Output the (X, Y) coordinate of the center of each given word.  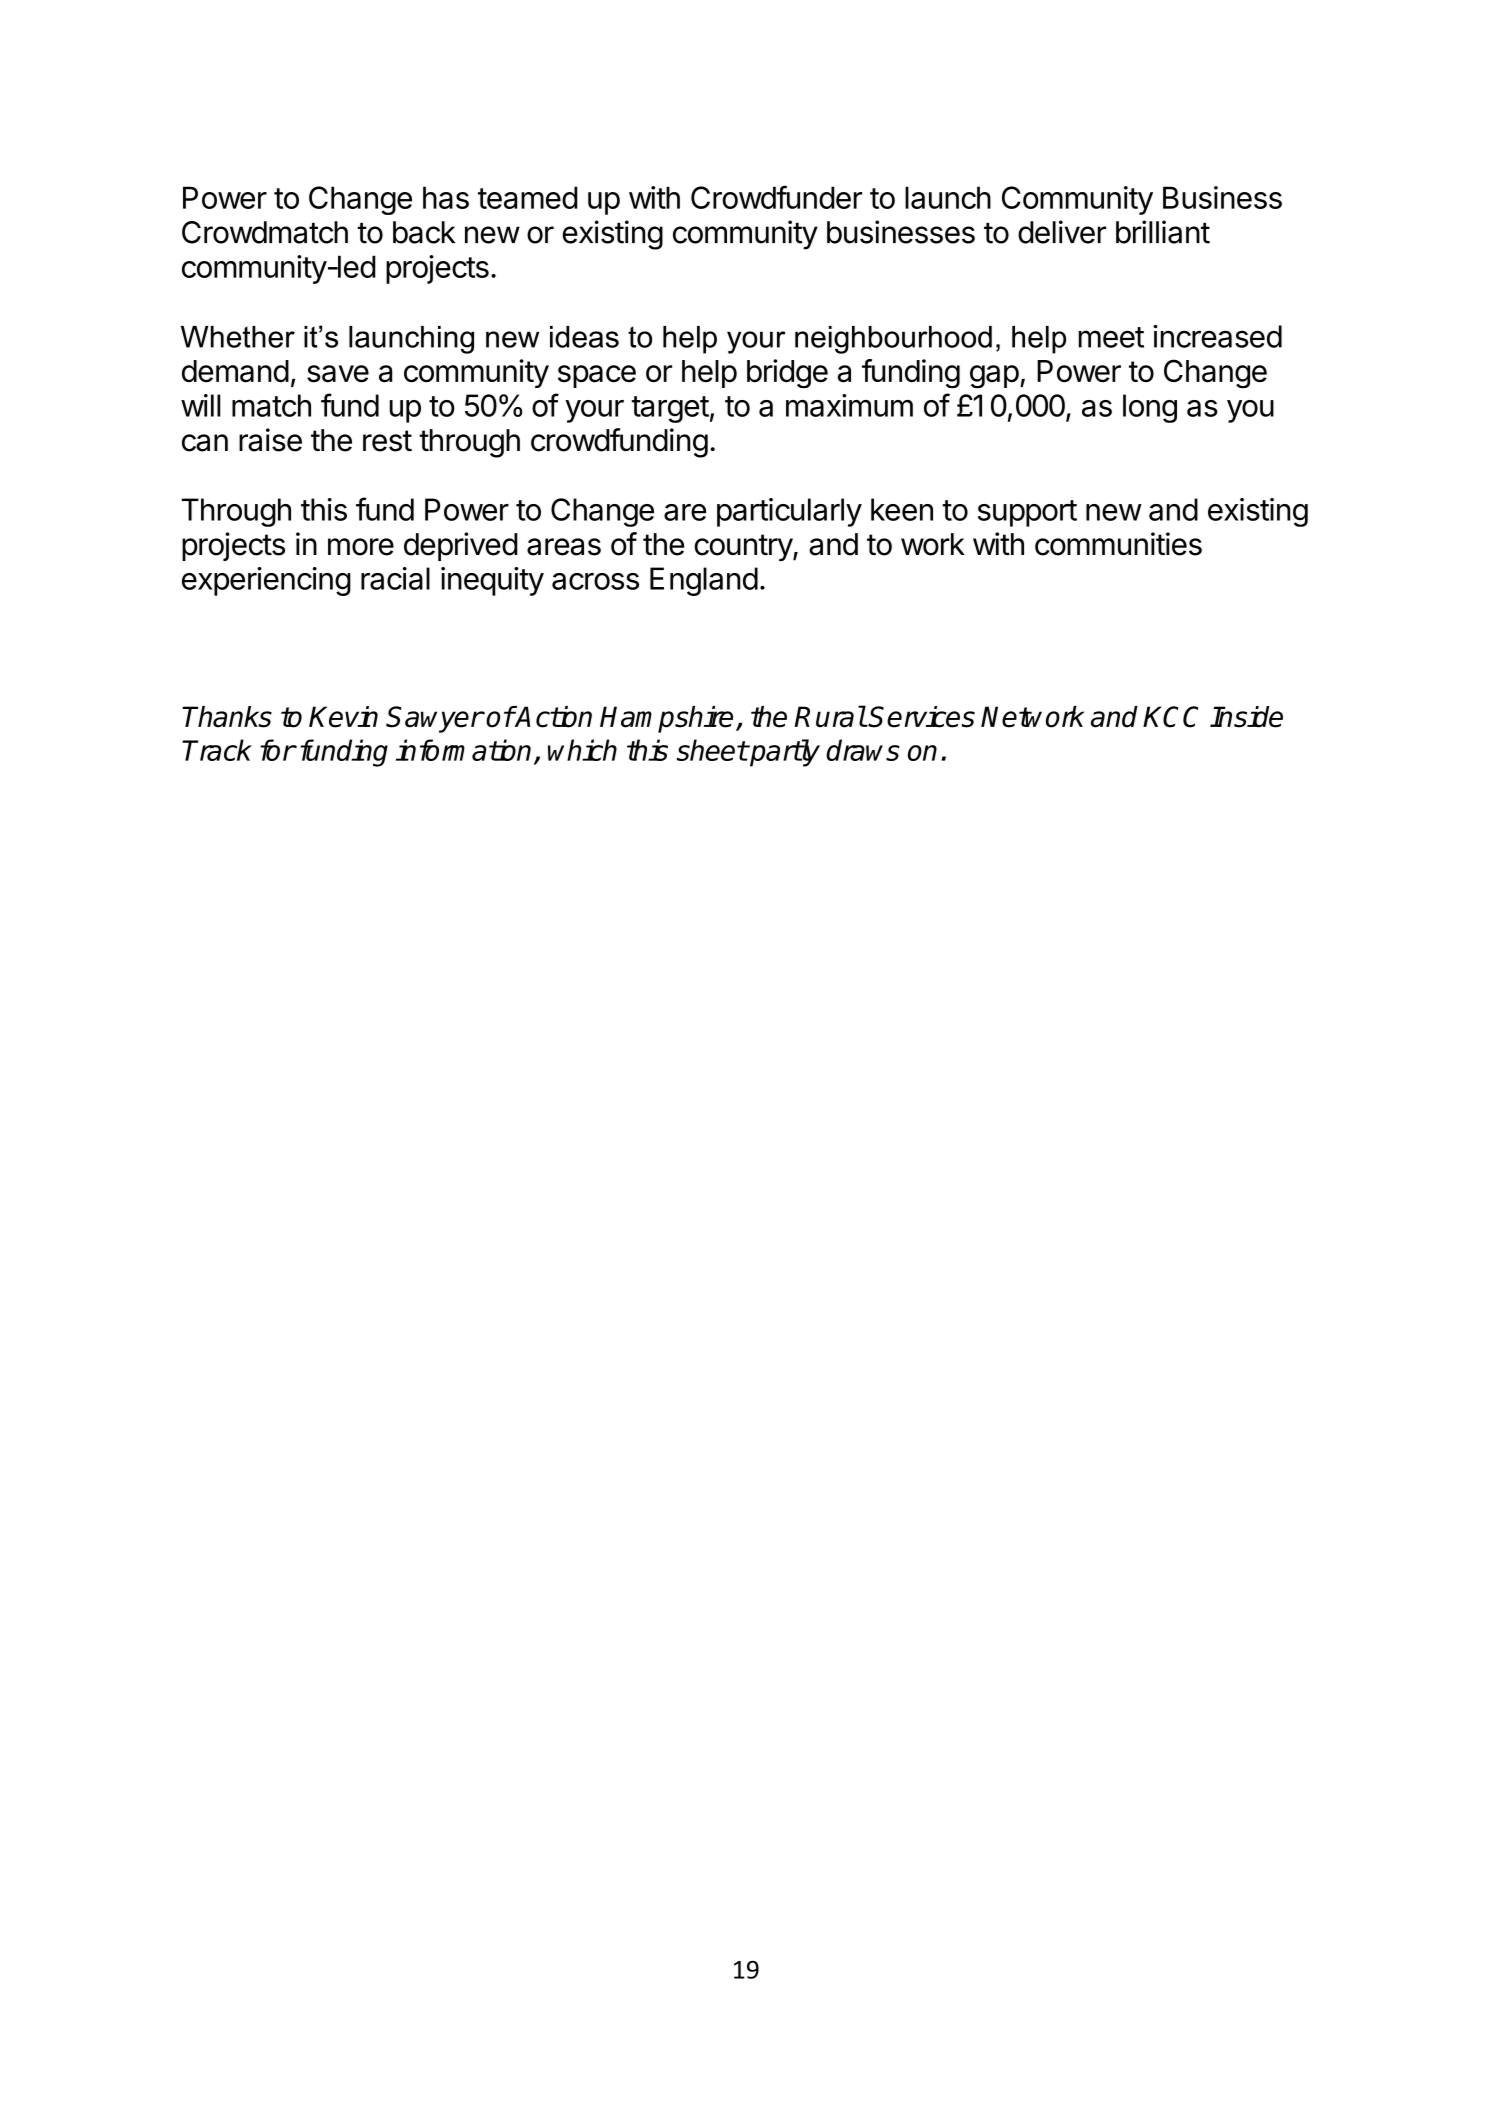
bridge (787, 373)
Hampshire (666, 719)
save (338, 374)
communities (1118, 544)
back (424, 232)
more (361, 547)
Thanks (227, 717)
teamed (528, 197)
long (1150, 408)
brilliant (1163, 232)
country (744, 547)
